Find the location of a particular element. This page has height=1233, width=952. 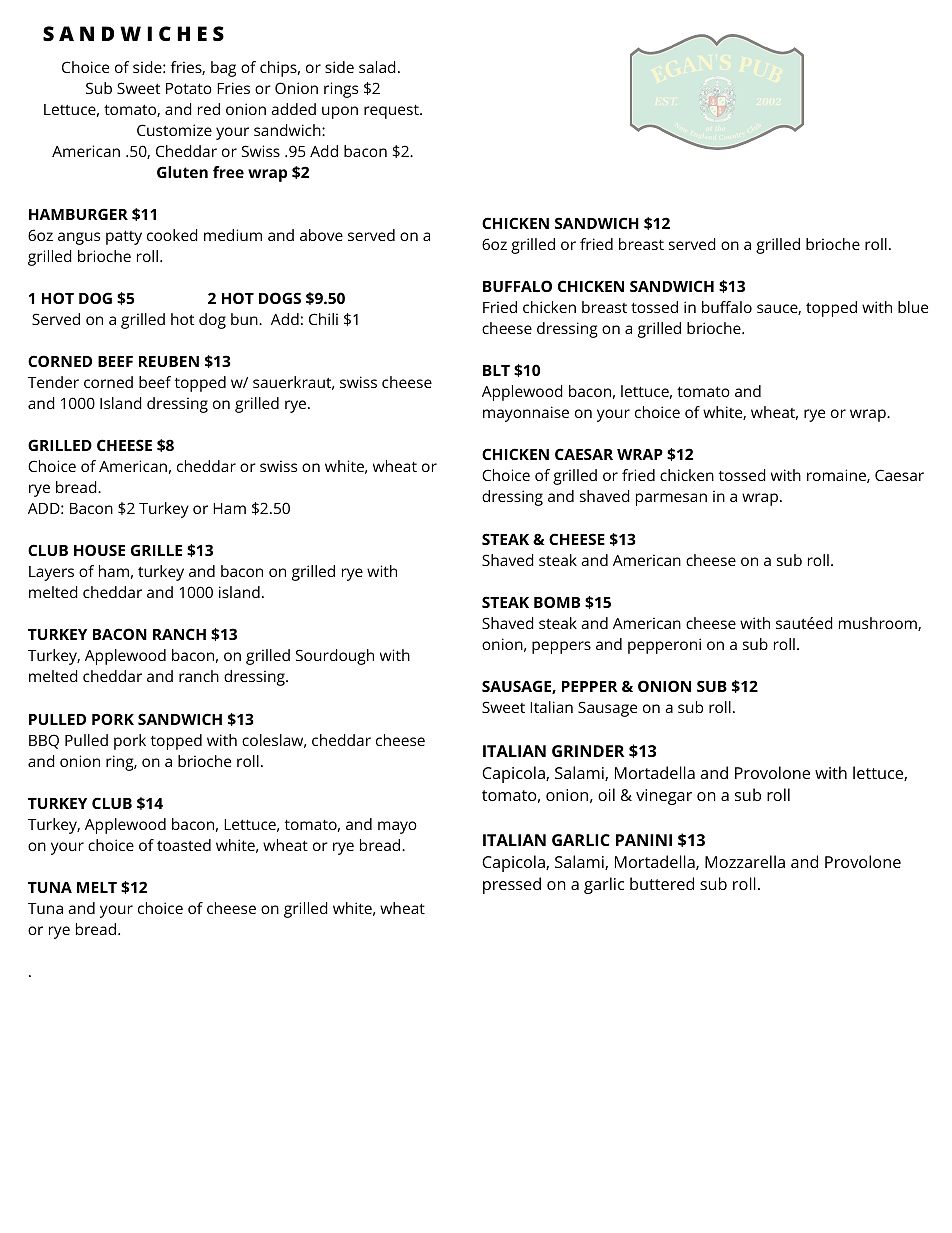

Mozzarella is located at coordinates (745, 861).
